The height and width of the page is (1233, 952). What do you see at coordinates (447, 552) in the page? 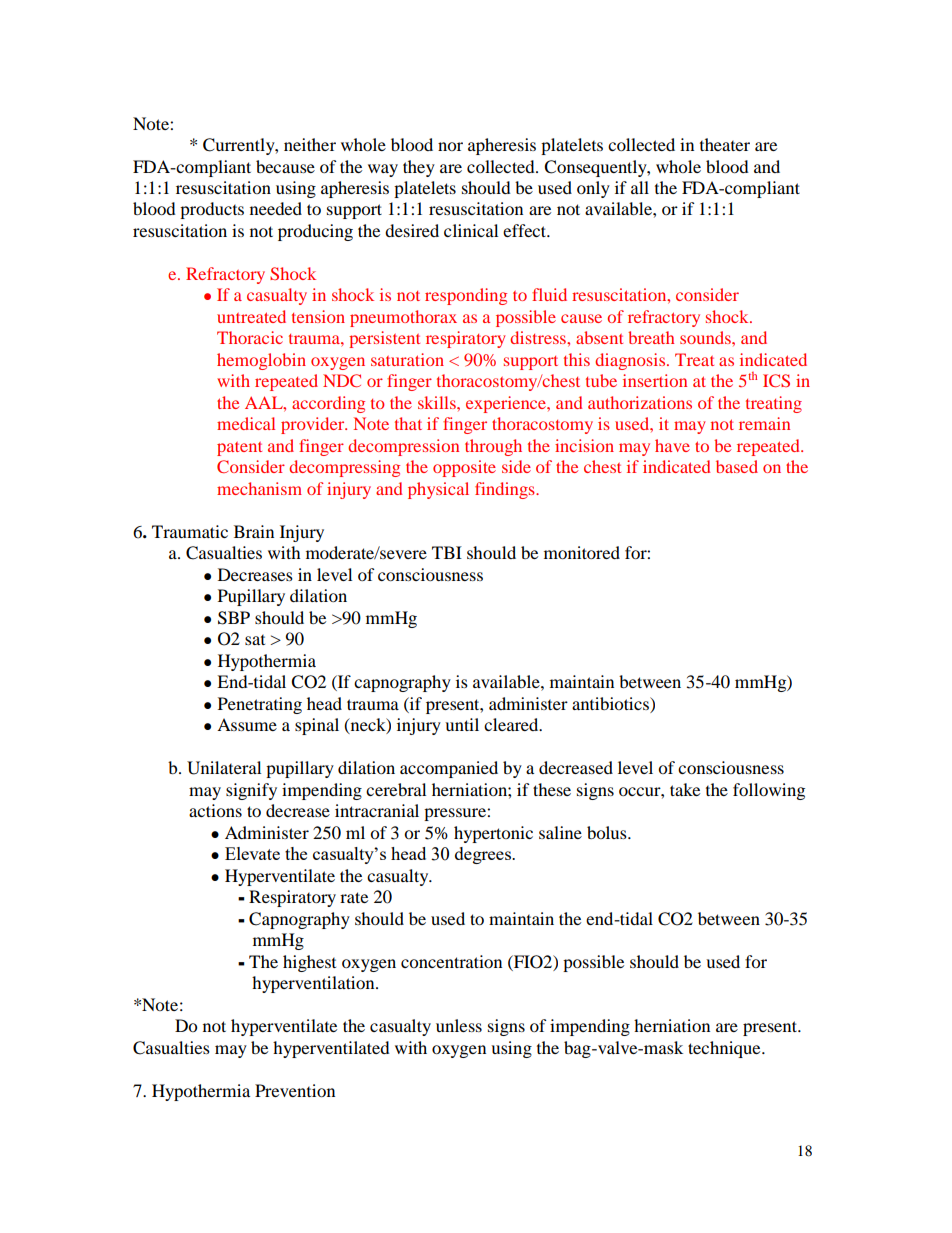
I see `TBI` at bounding box center [447, 552].
